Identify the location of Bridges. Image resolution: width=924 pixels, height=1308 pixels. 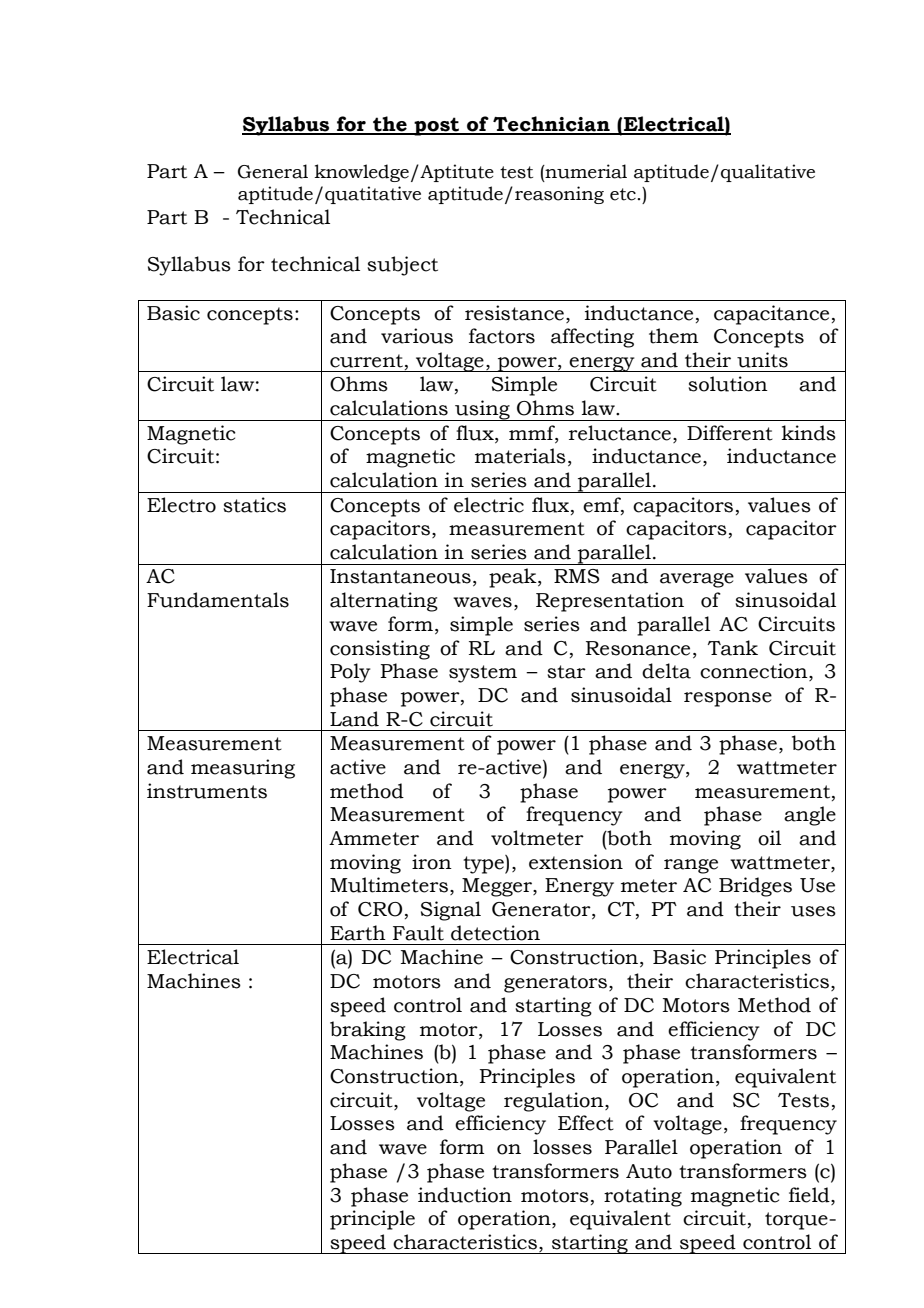
(755, 887).
